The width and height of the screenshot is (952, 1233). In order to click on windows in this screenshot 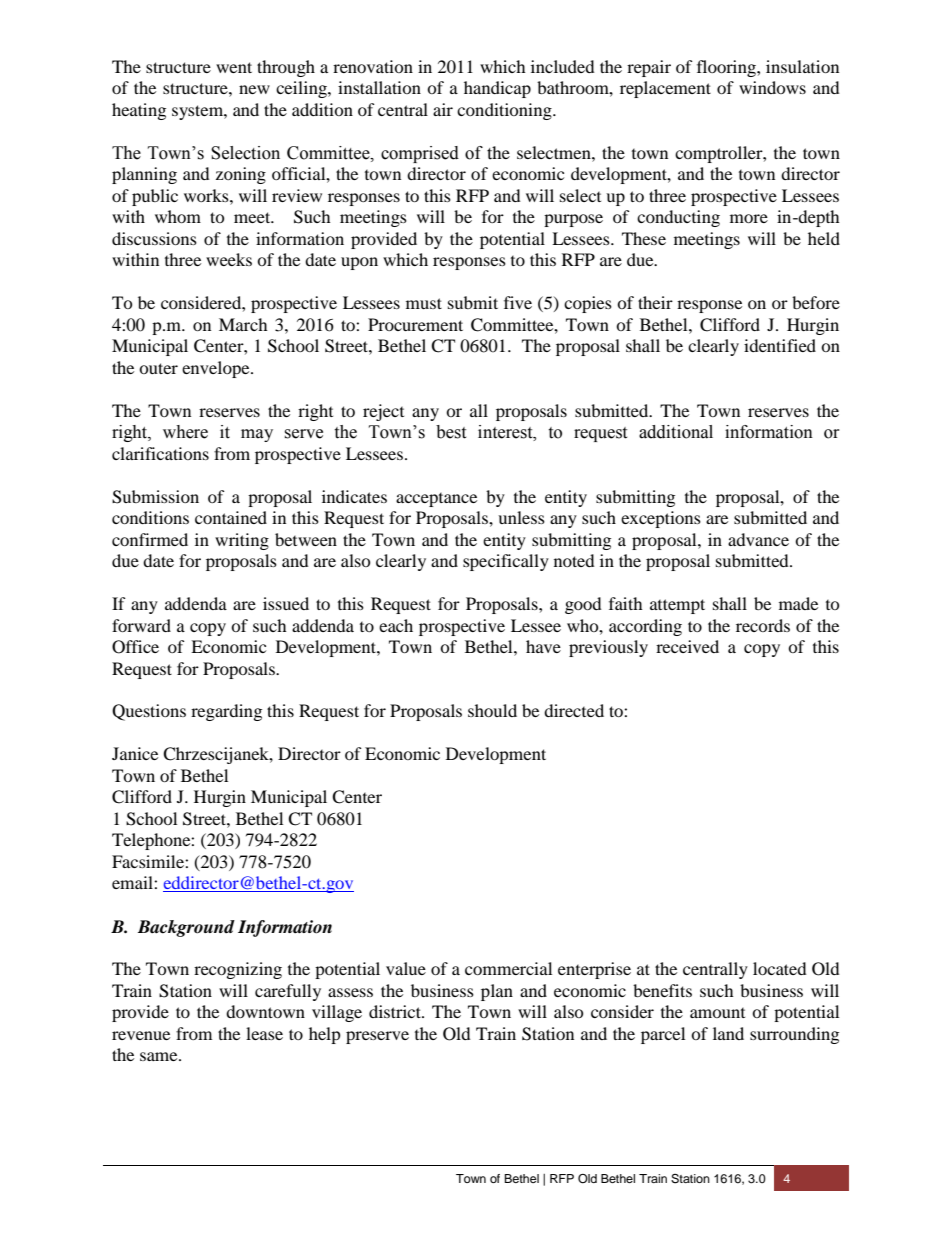, I will do `click(772, 87)`.
